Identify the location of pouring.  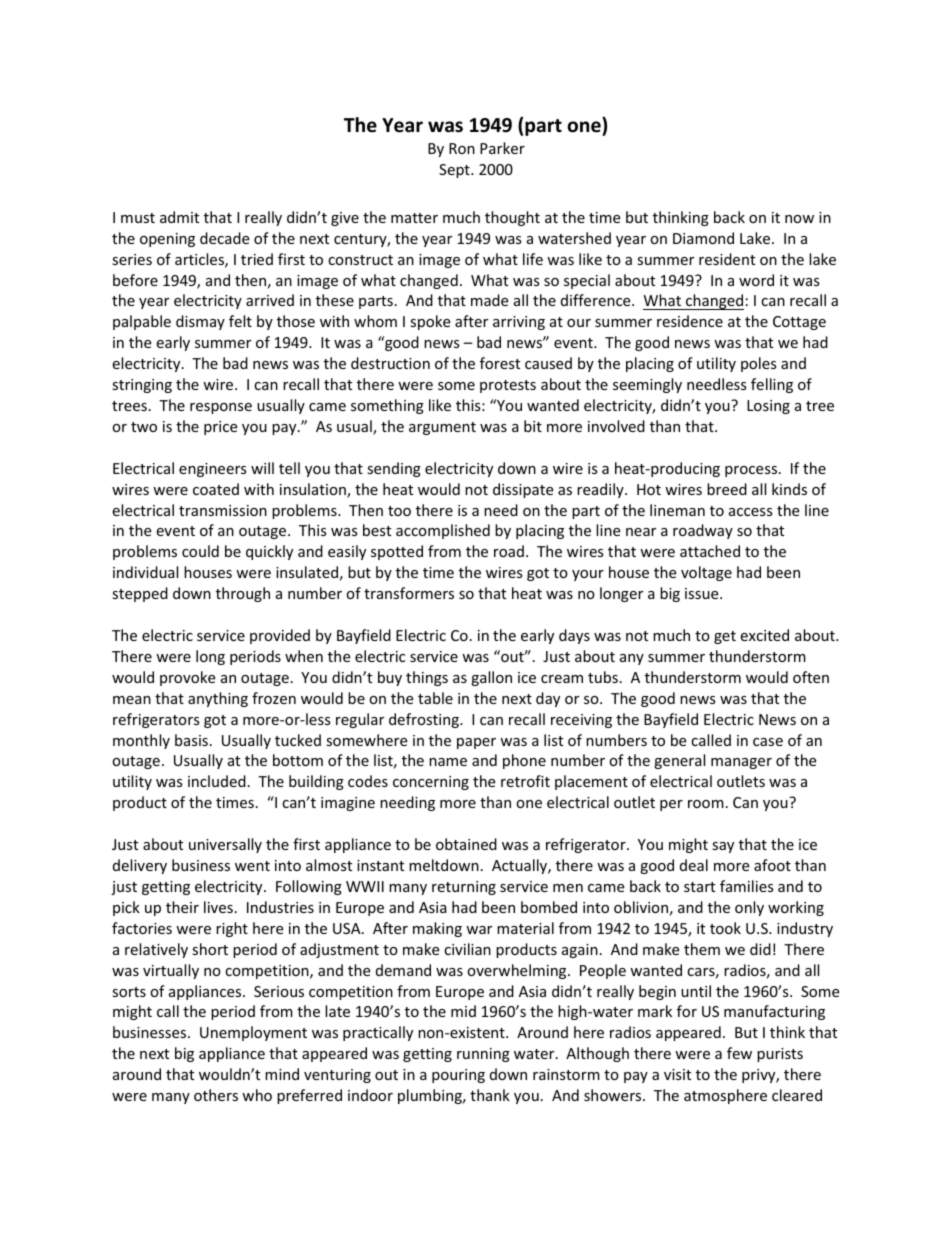
(458, 1076).
